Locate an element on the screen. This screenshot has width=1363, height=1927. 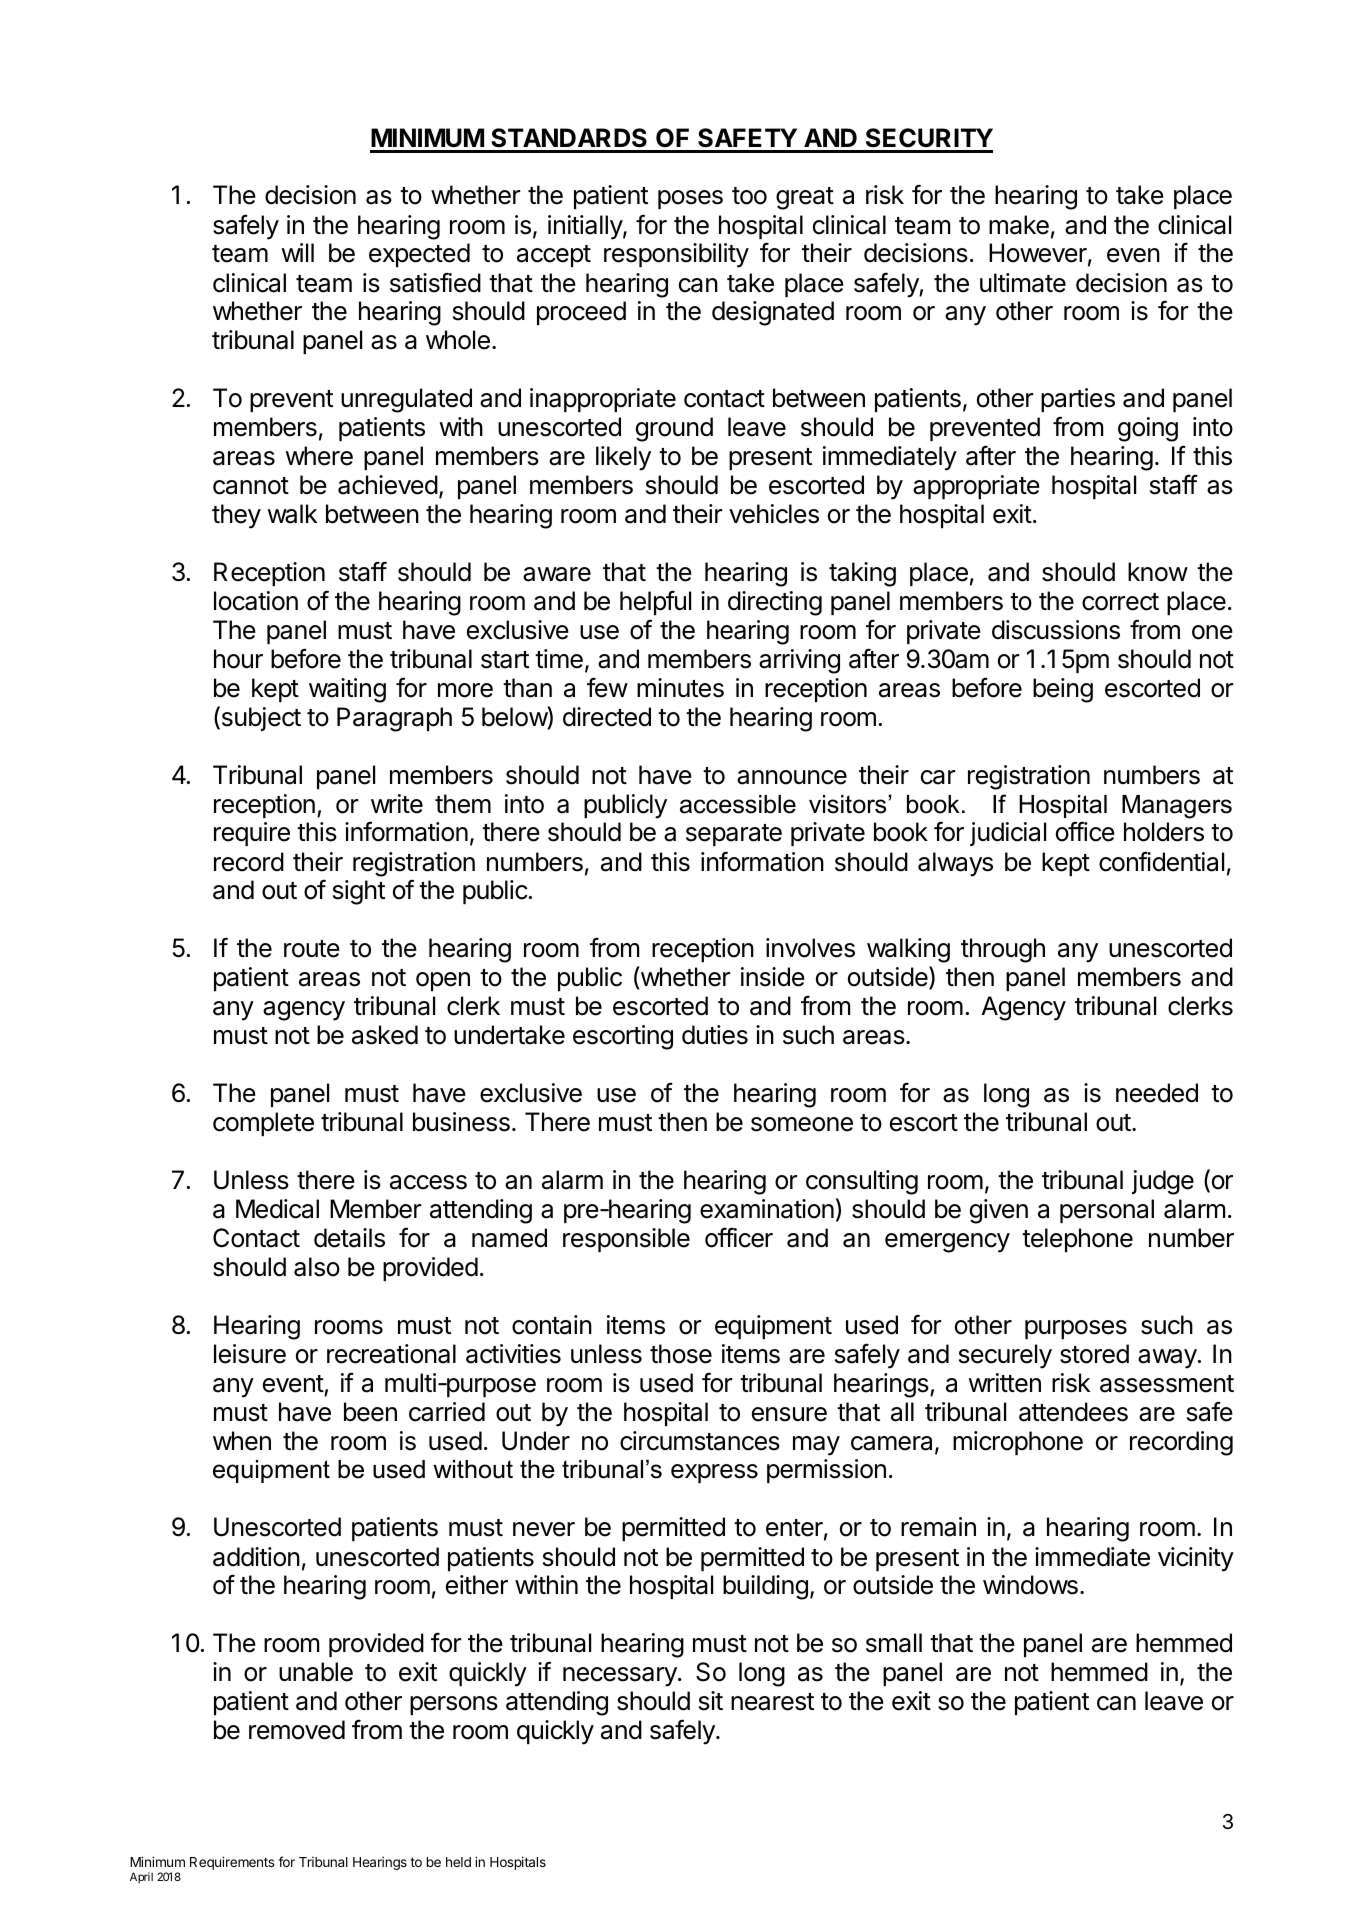
will is located at coordinates (297, 252).
